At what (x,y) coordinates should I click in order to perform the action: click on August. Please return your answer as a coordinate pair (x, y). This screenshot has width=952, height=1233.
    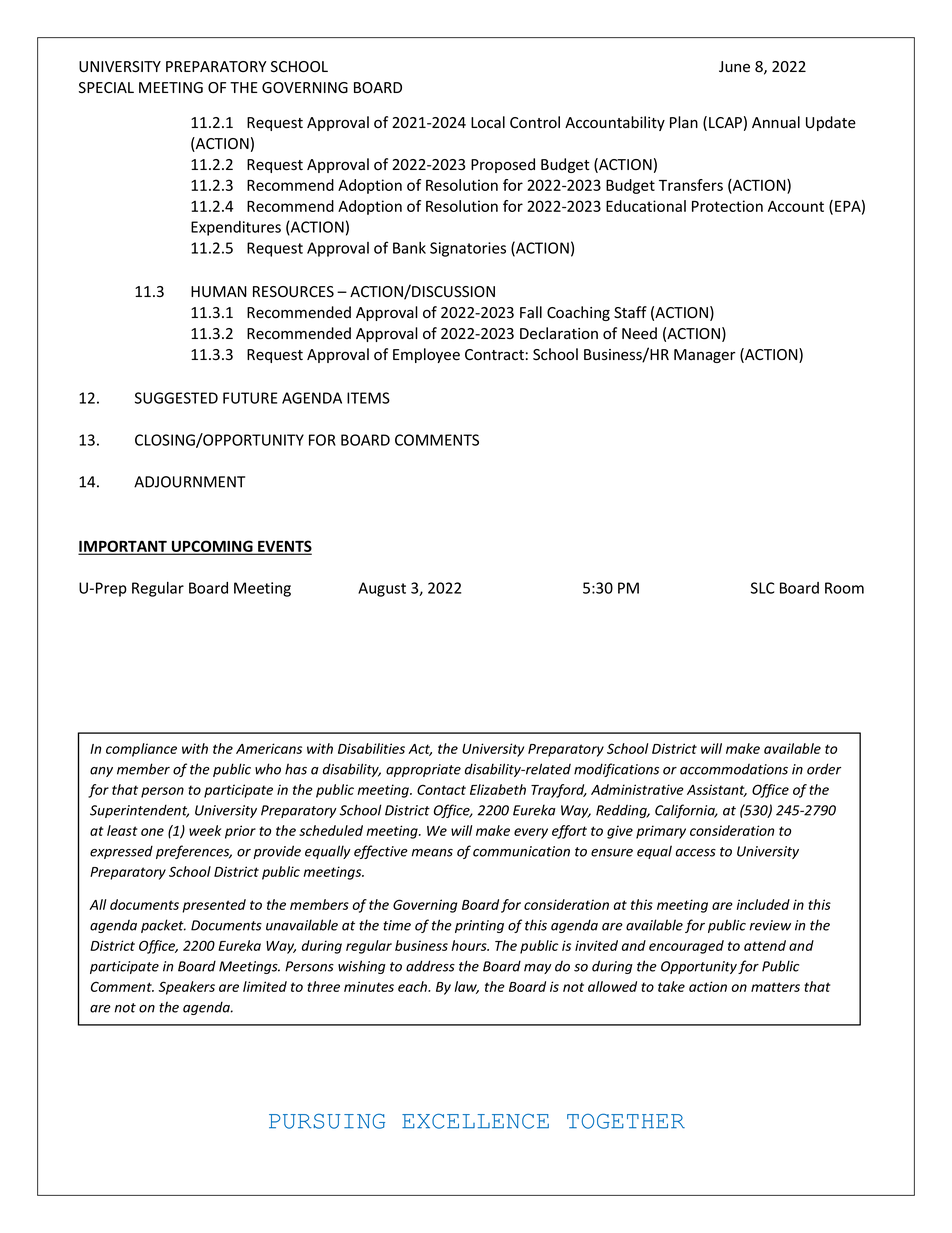
    Looking at the image, I should click on (382, 589).
